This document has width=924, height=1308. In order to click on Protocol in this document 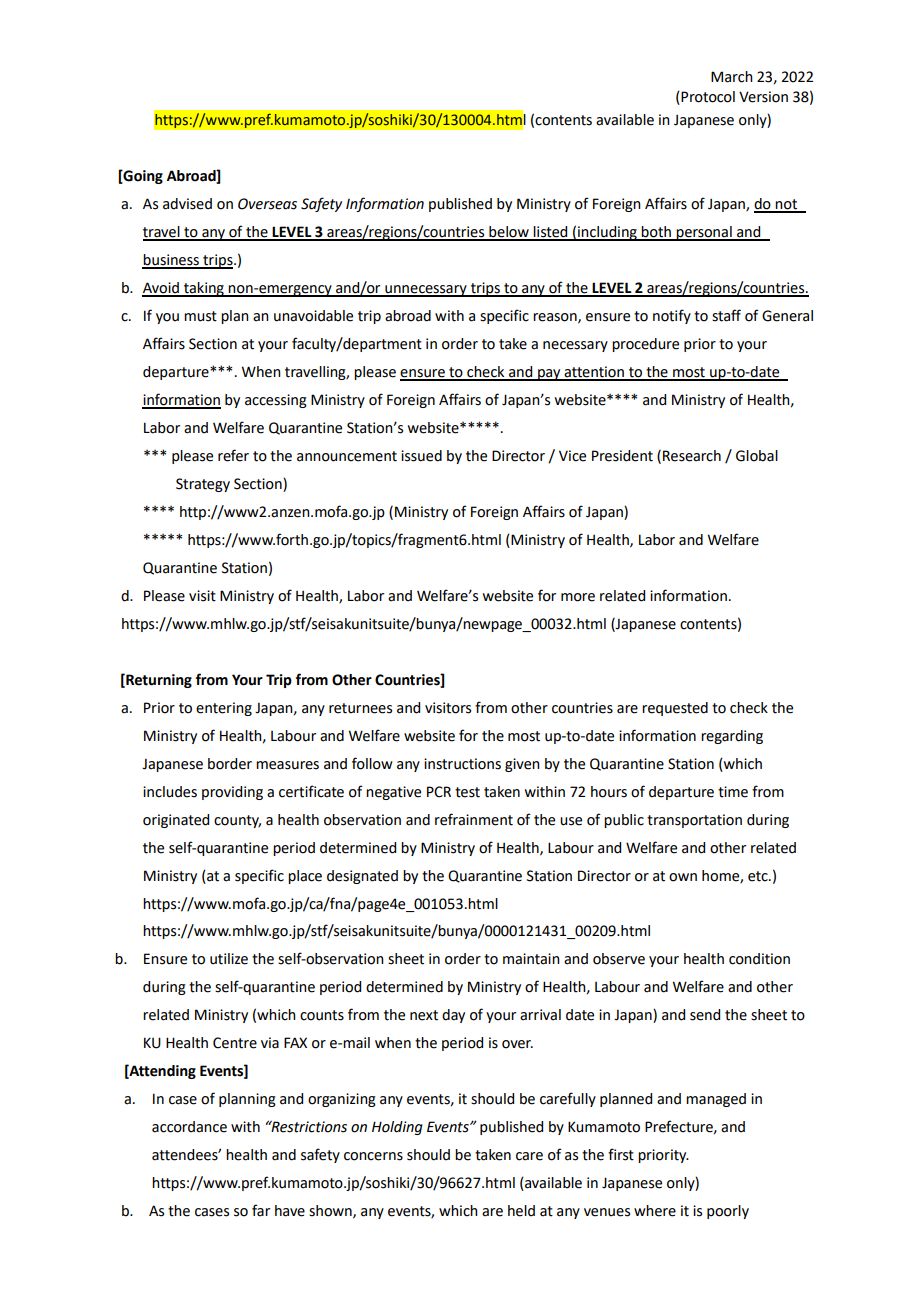, I will do `click(708, 97)`.
